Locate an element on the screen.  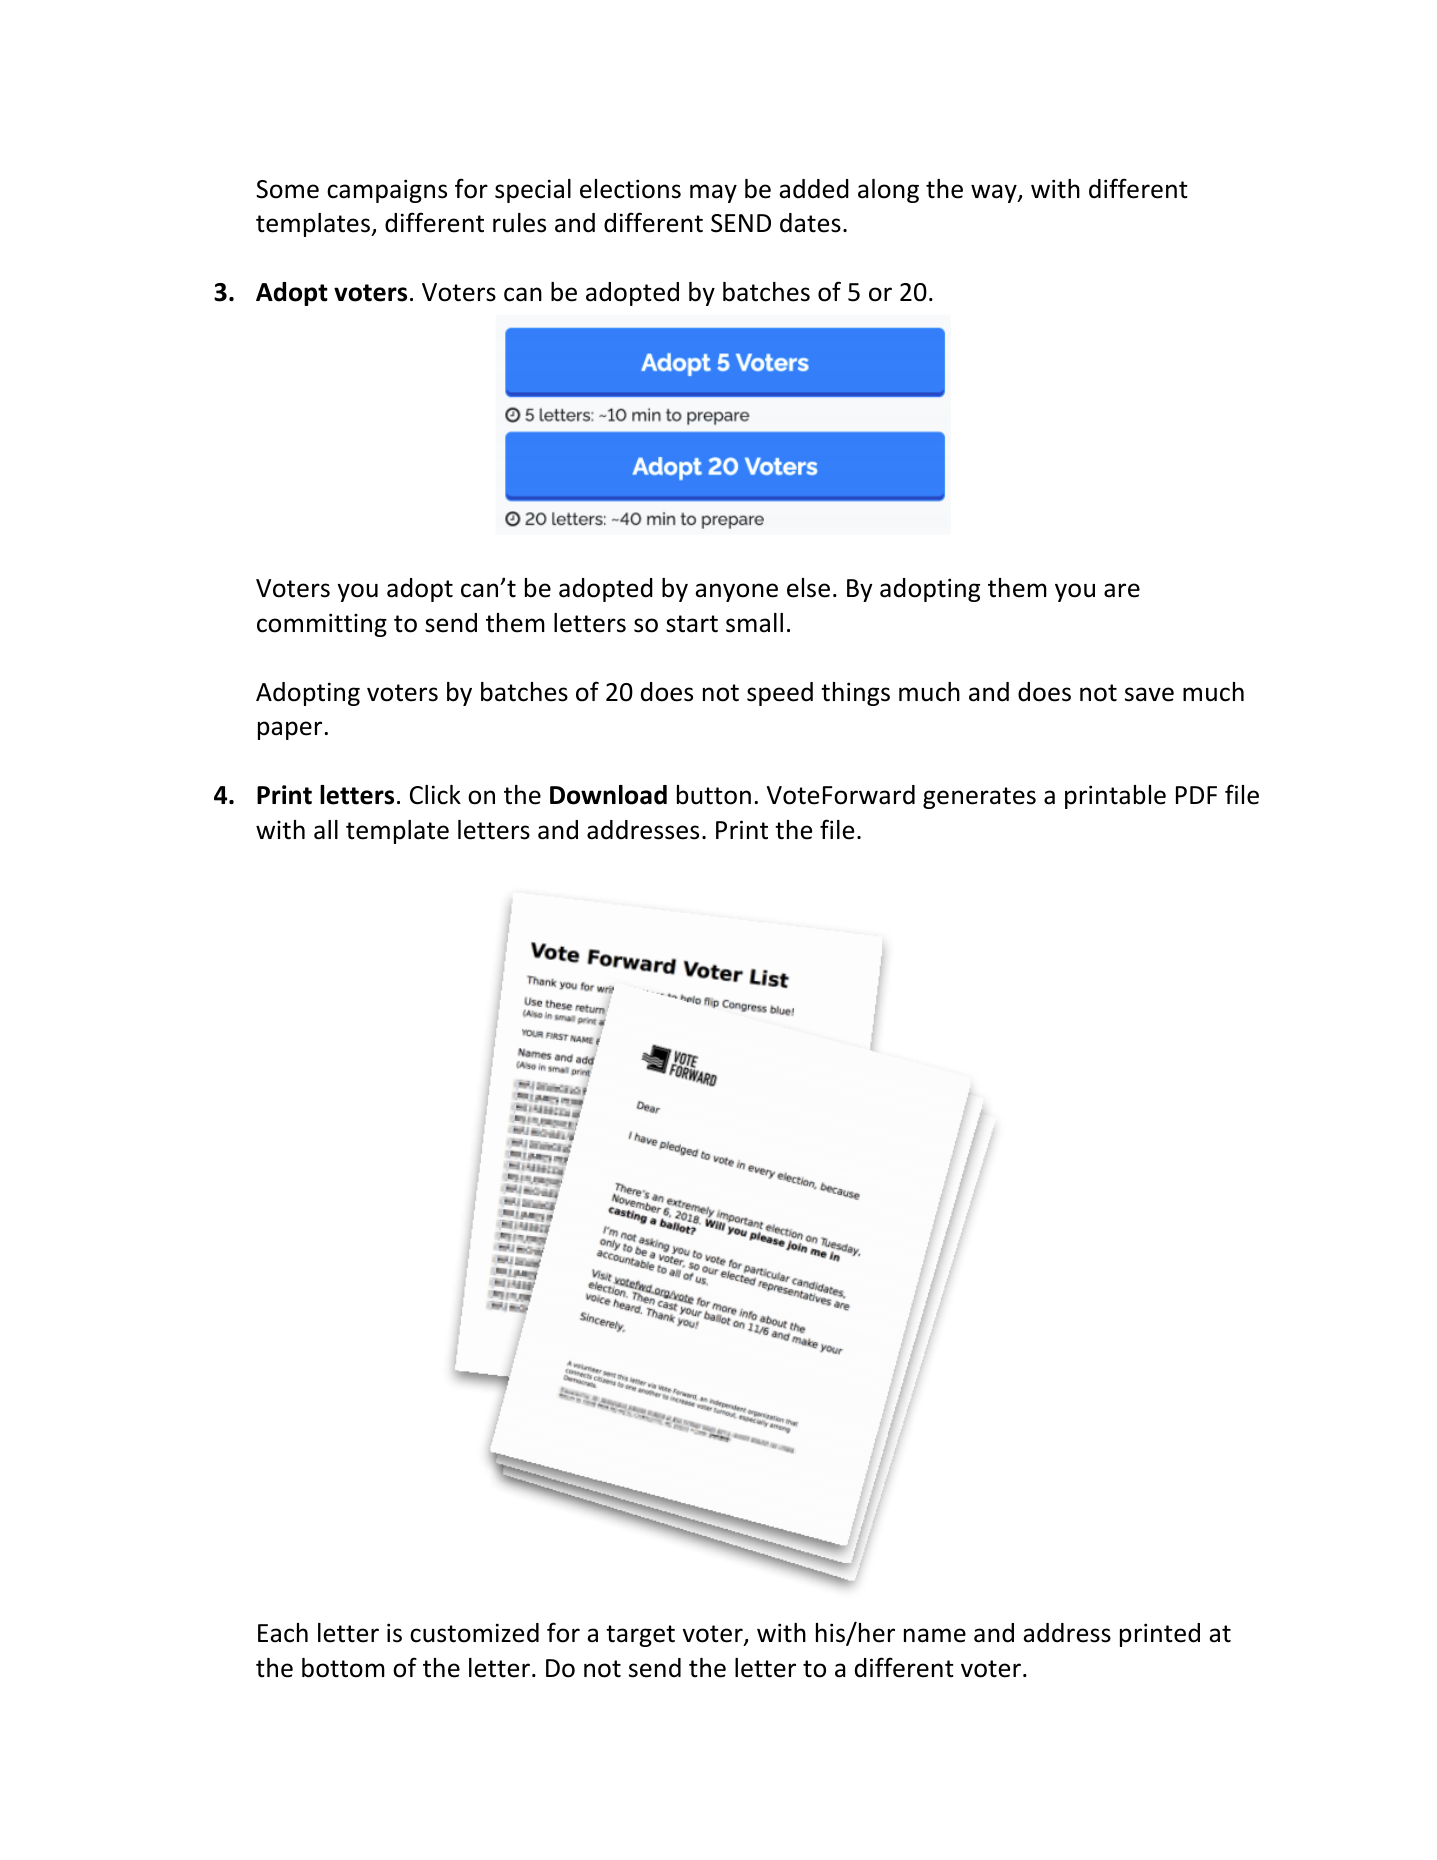
save is located at coordinates (1149, 694).
